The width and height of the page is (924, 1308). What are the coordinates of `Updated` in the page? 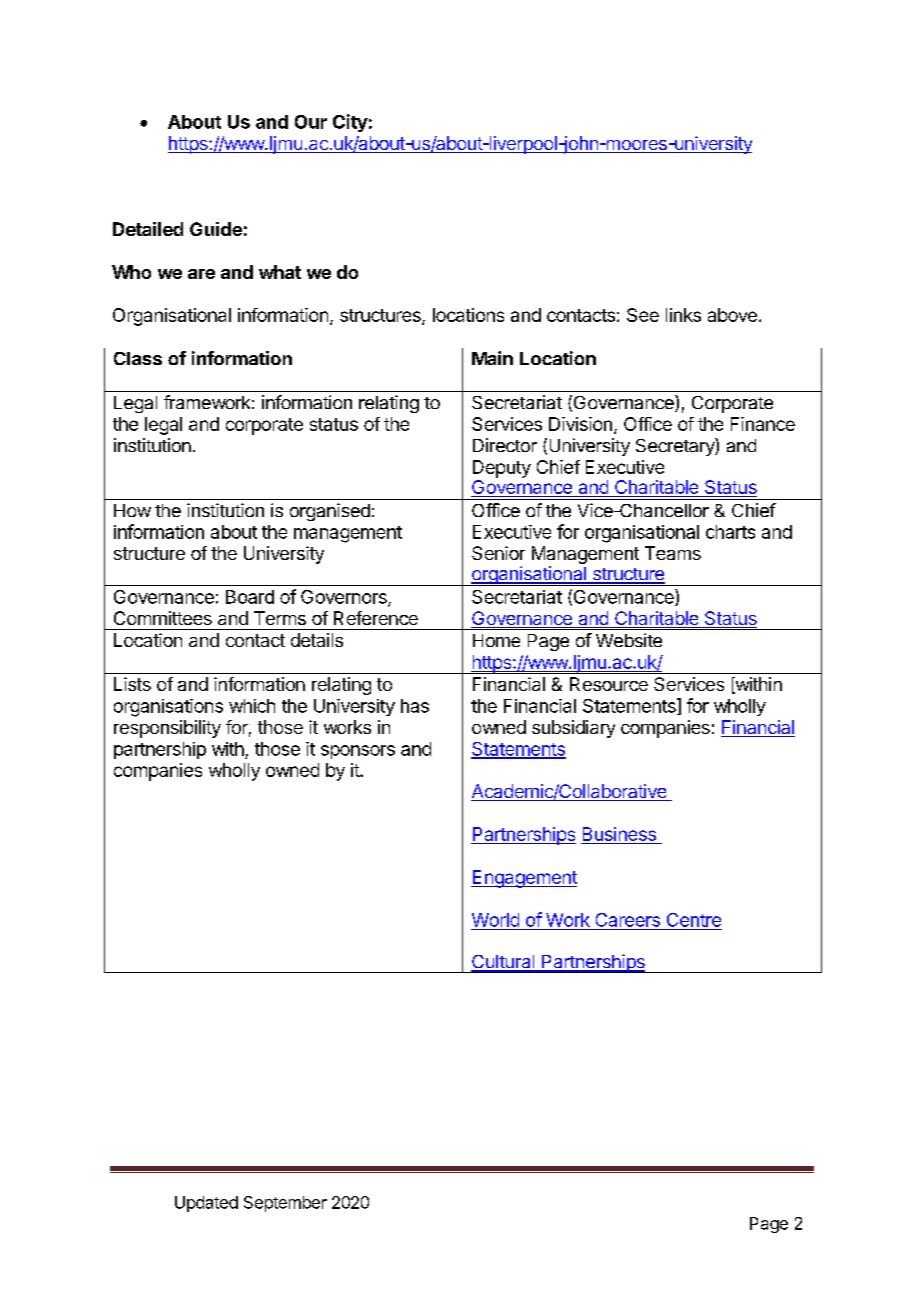 It's located at (206, 1204).
